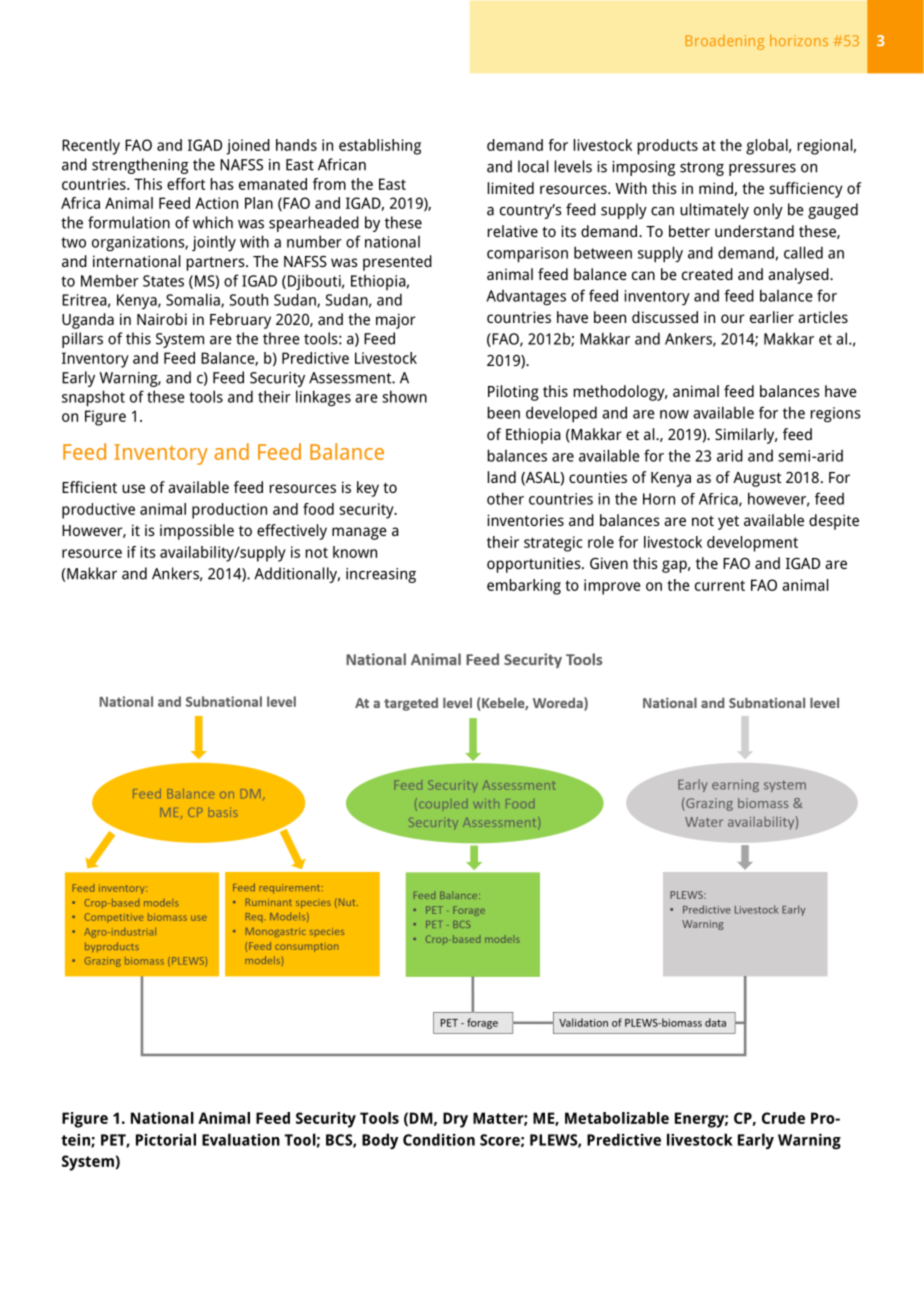 The width and height of the screenshot is (924, 1308). What do you see at coordinates (725, 42) in the screenshot?
I see `Broadening` at bounding box center [725, 42].
